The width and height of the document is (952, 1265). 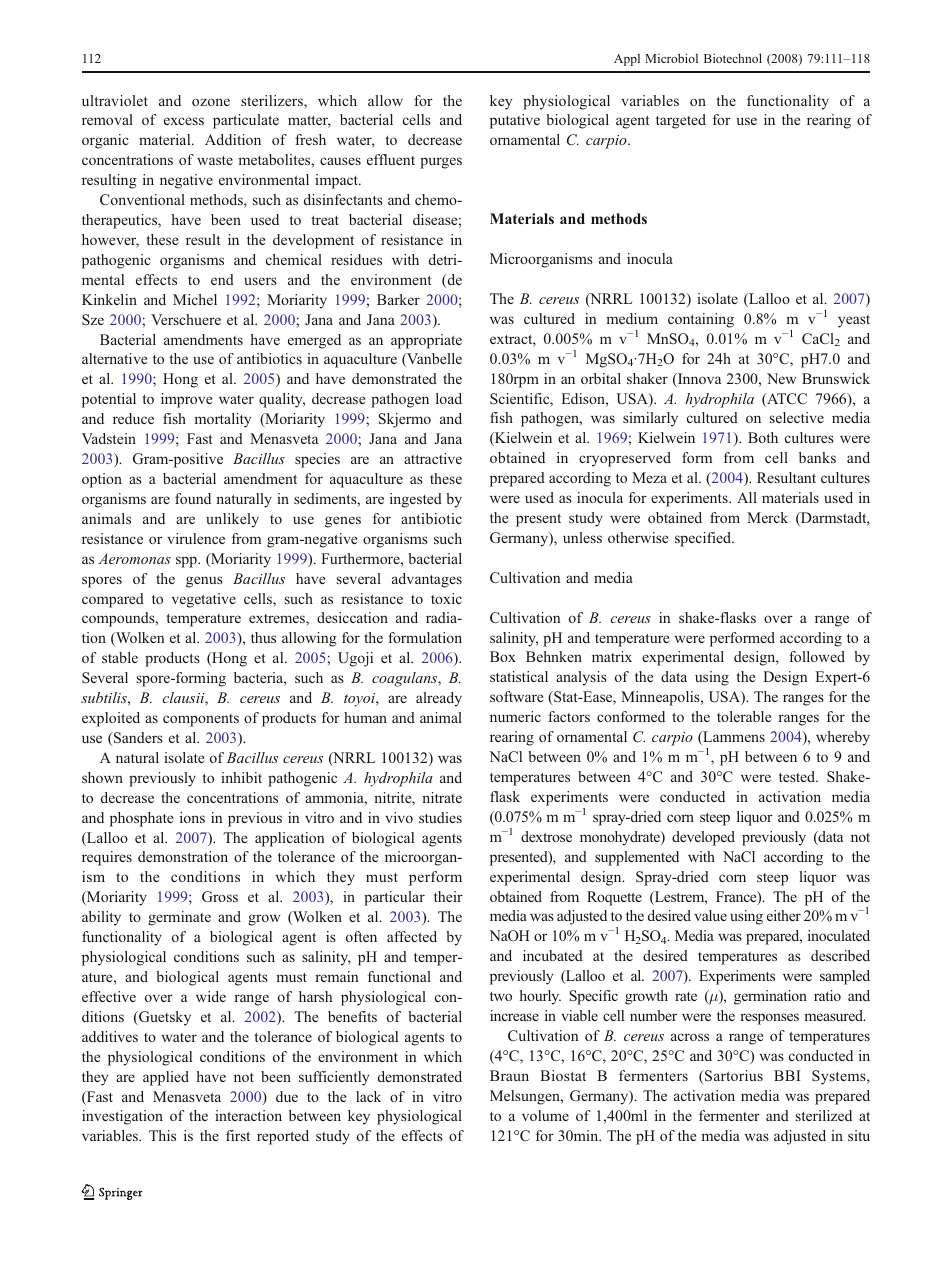 What do you see at coordinates (211, 102) in the document?
I see `ozone` at bounding box center [211, 102].
